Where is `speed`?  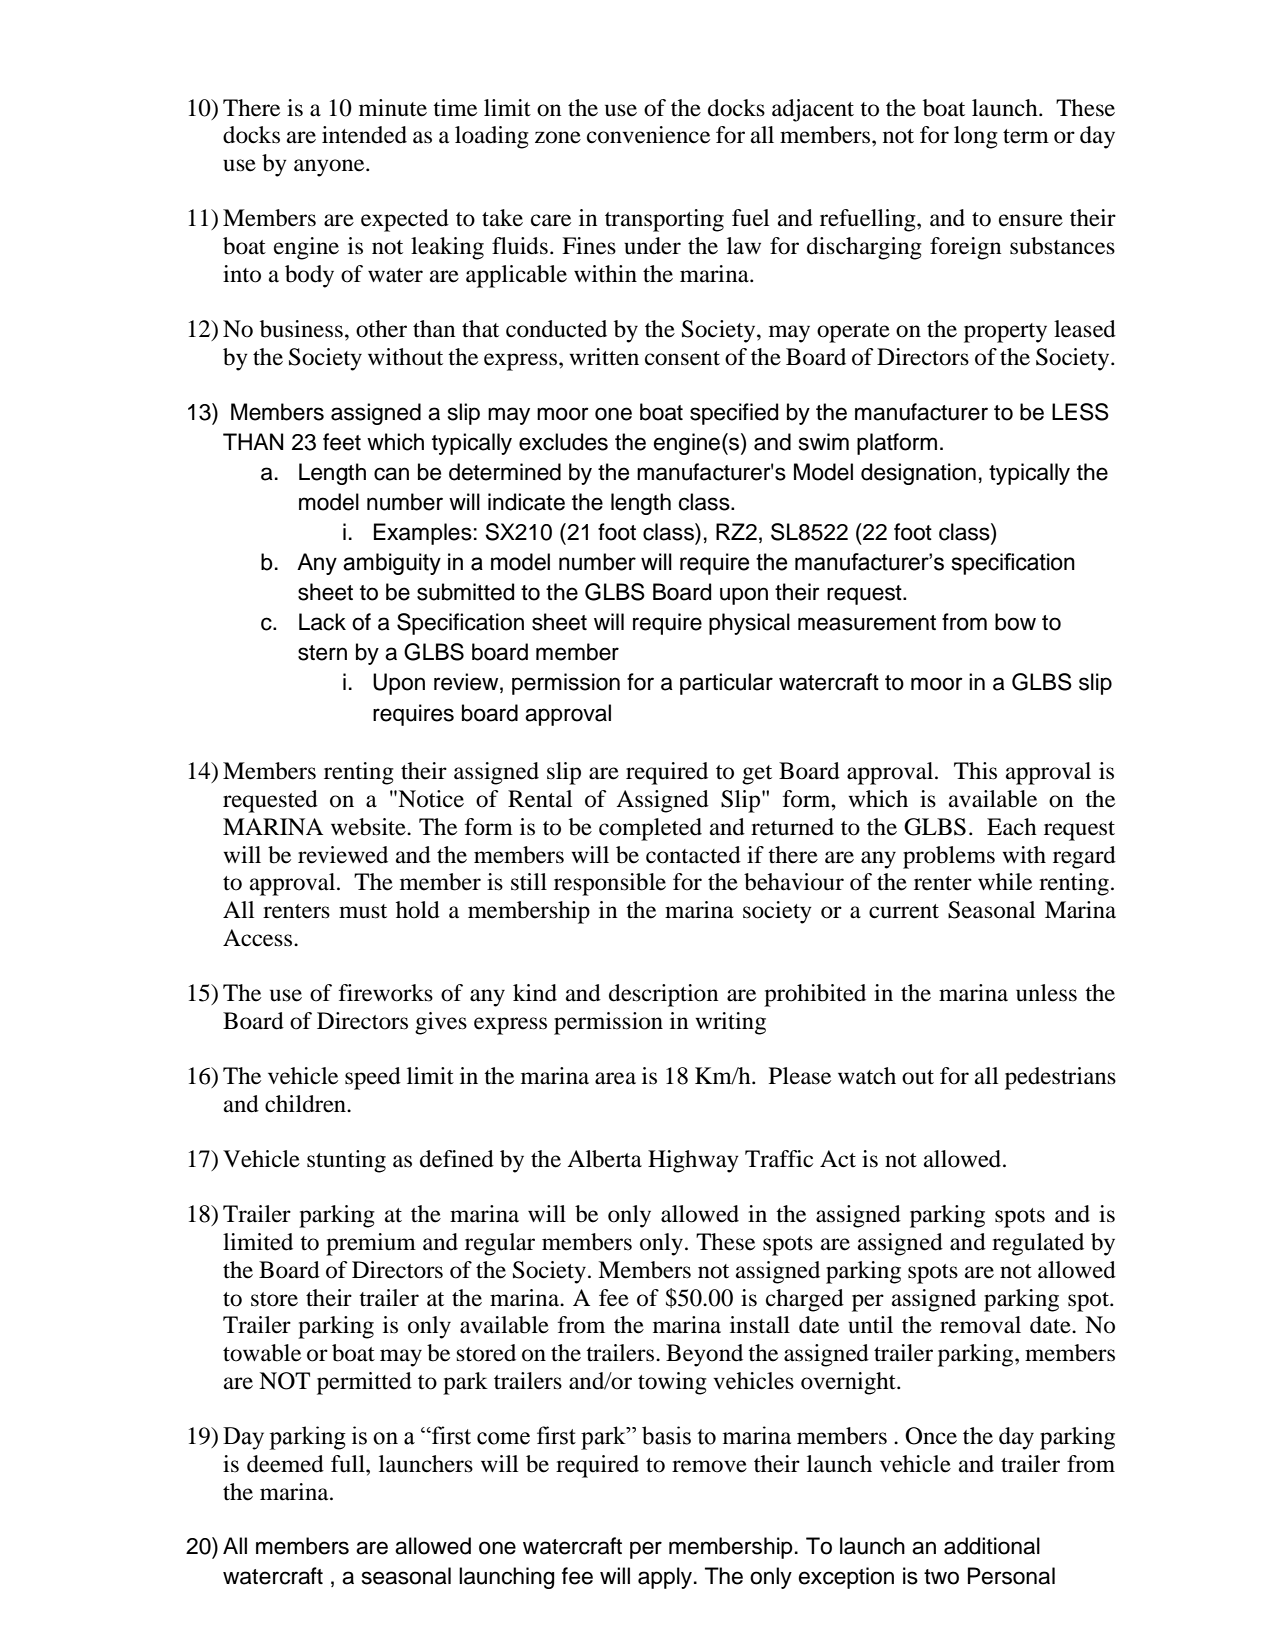 speed is located at coordinates (373, 1078).
